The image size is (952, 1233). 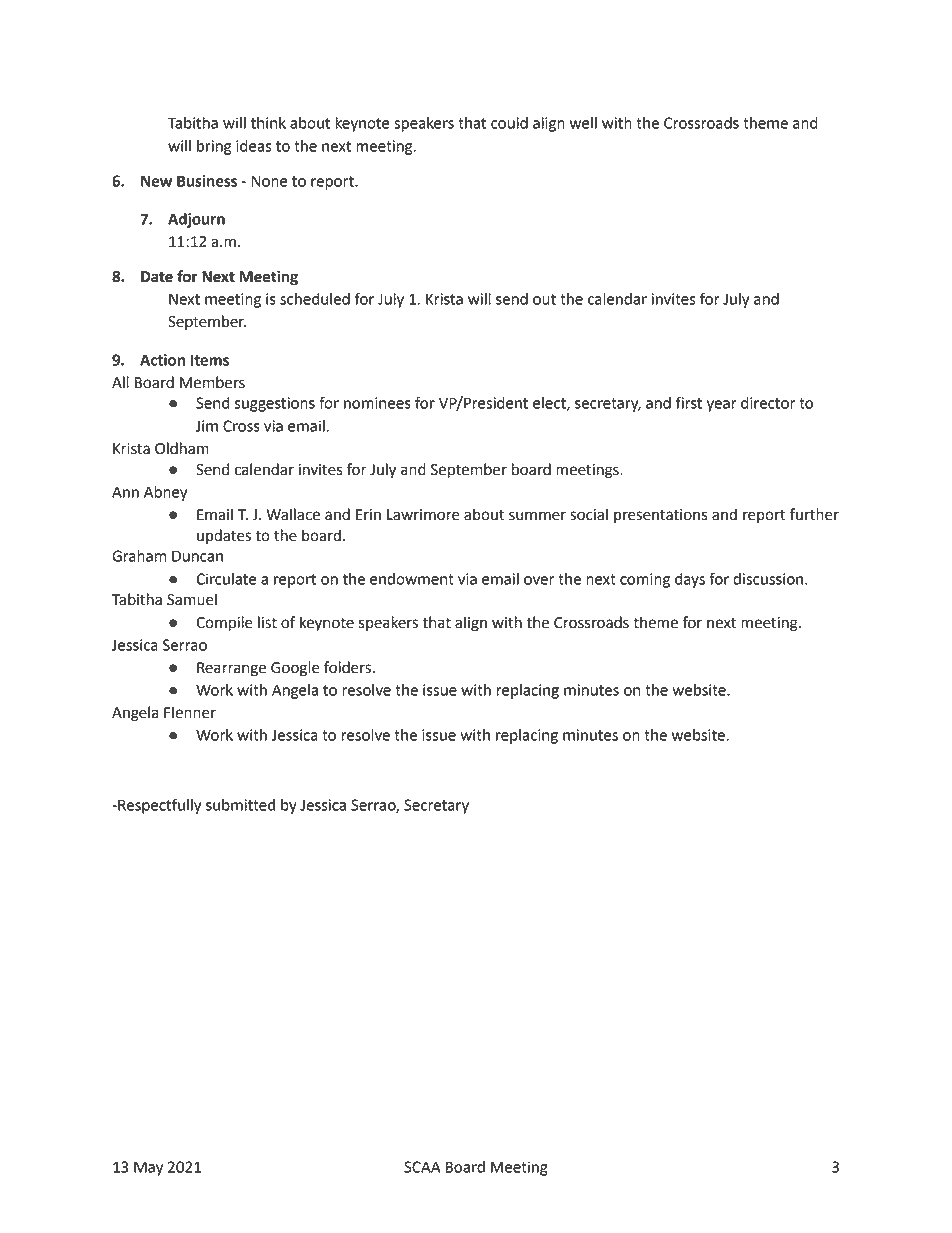 What do you see at coordinates (509, 123) in the screenshot?
I see `could` at bounding box center [509, 123].
